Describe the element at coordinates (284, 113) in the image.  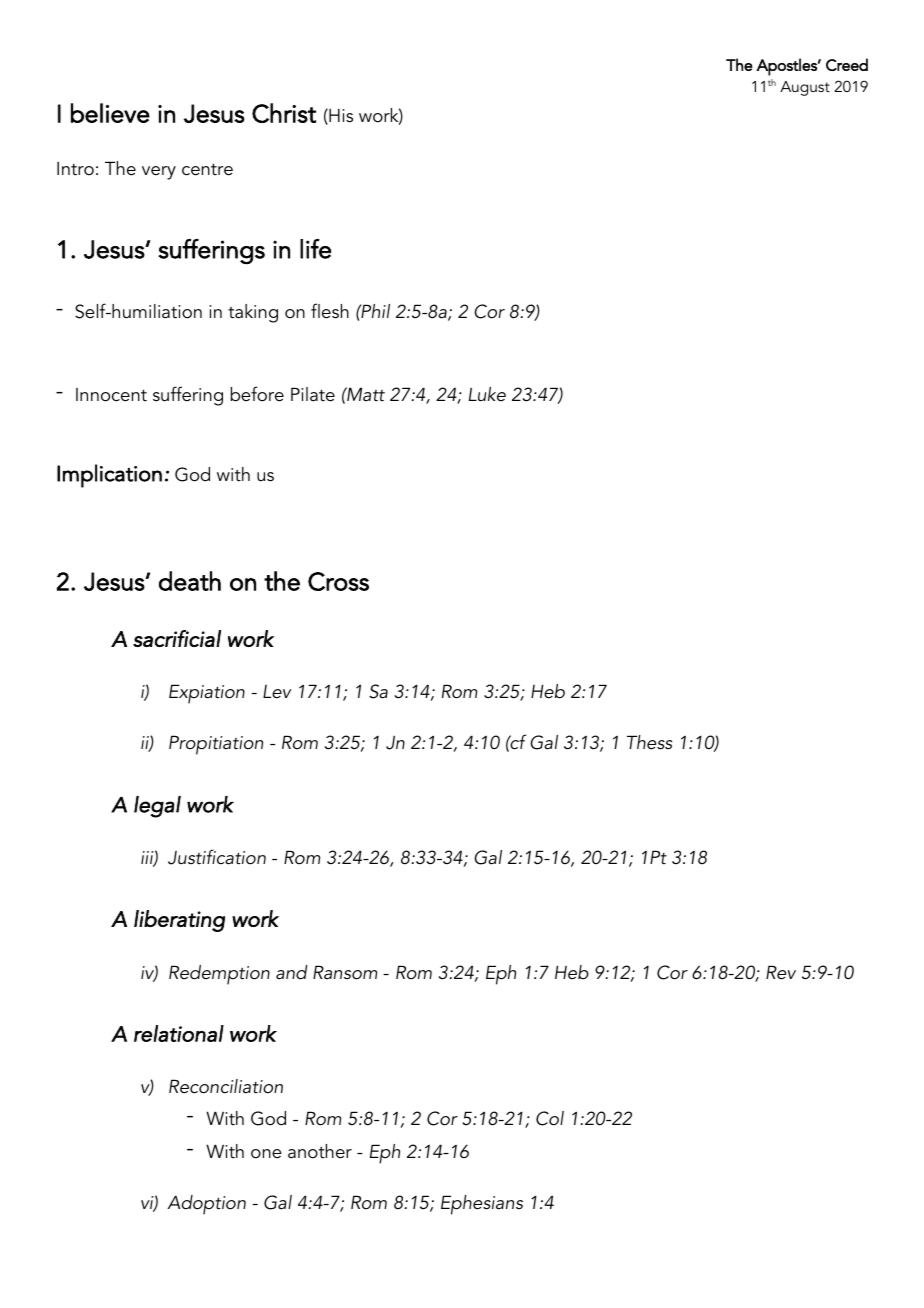
I see `Christ` at that location.
